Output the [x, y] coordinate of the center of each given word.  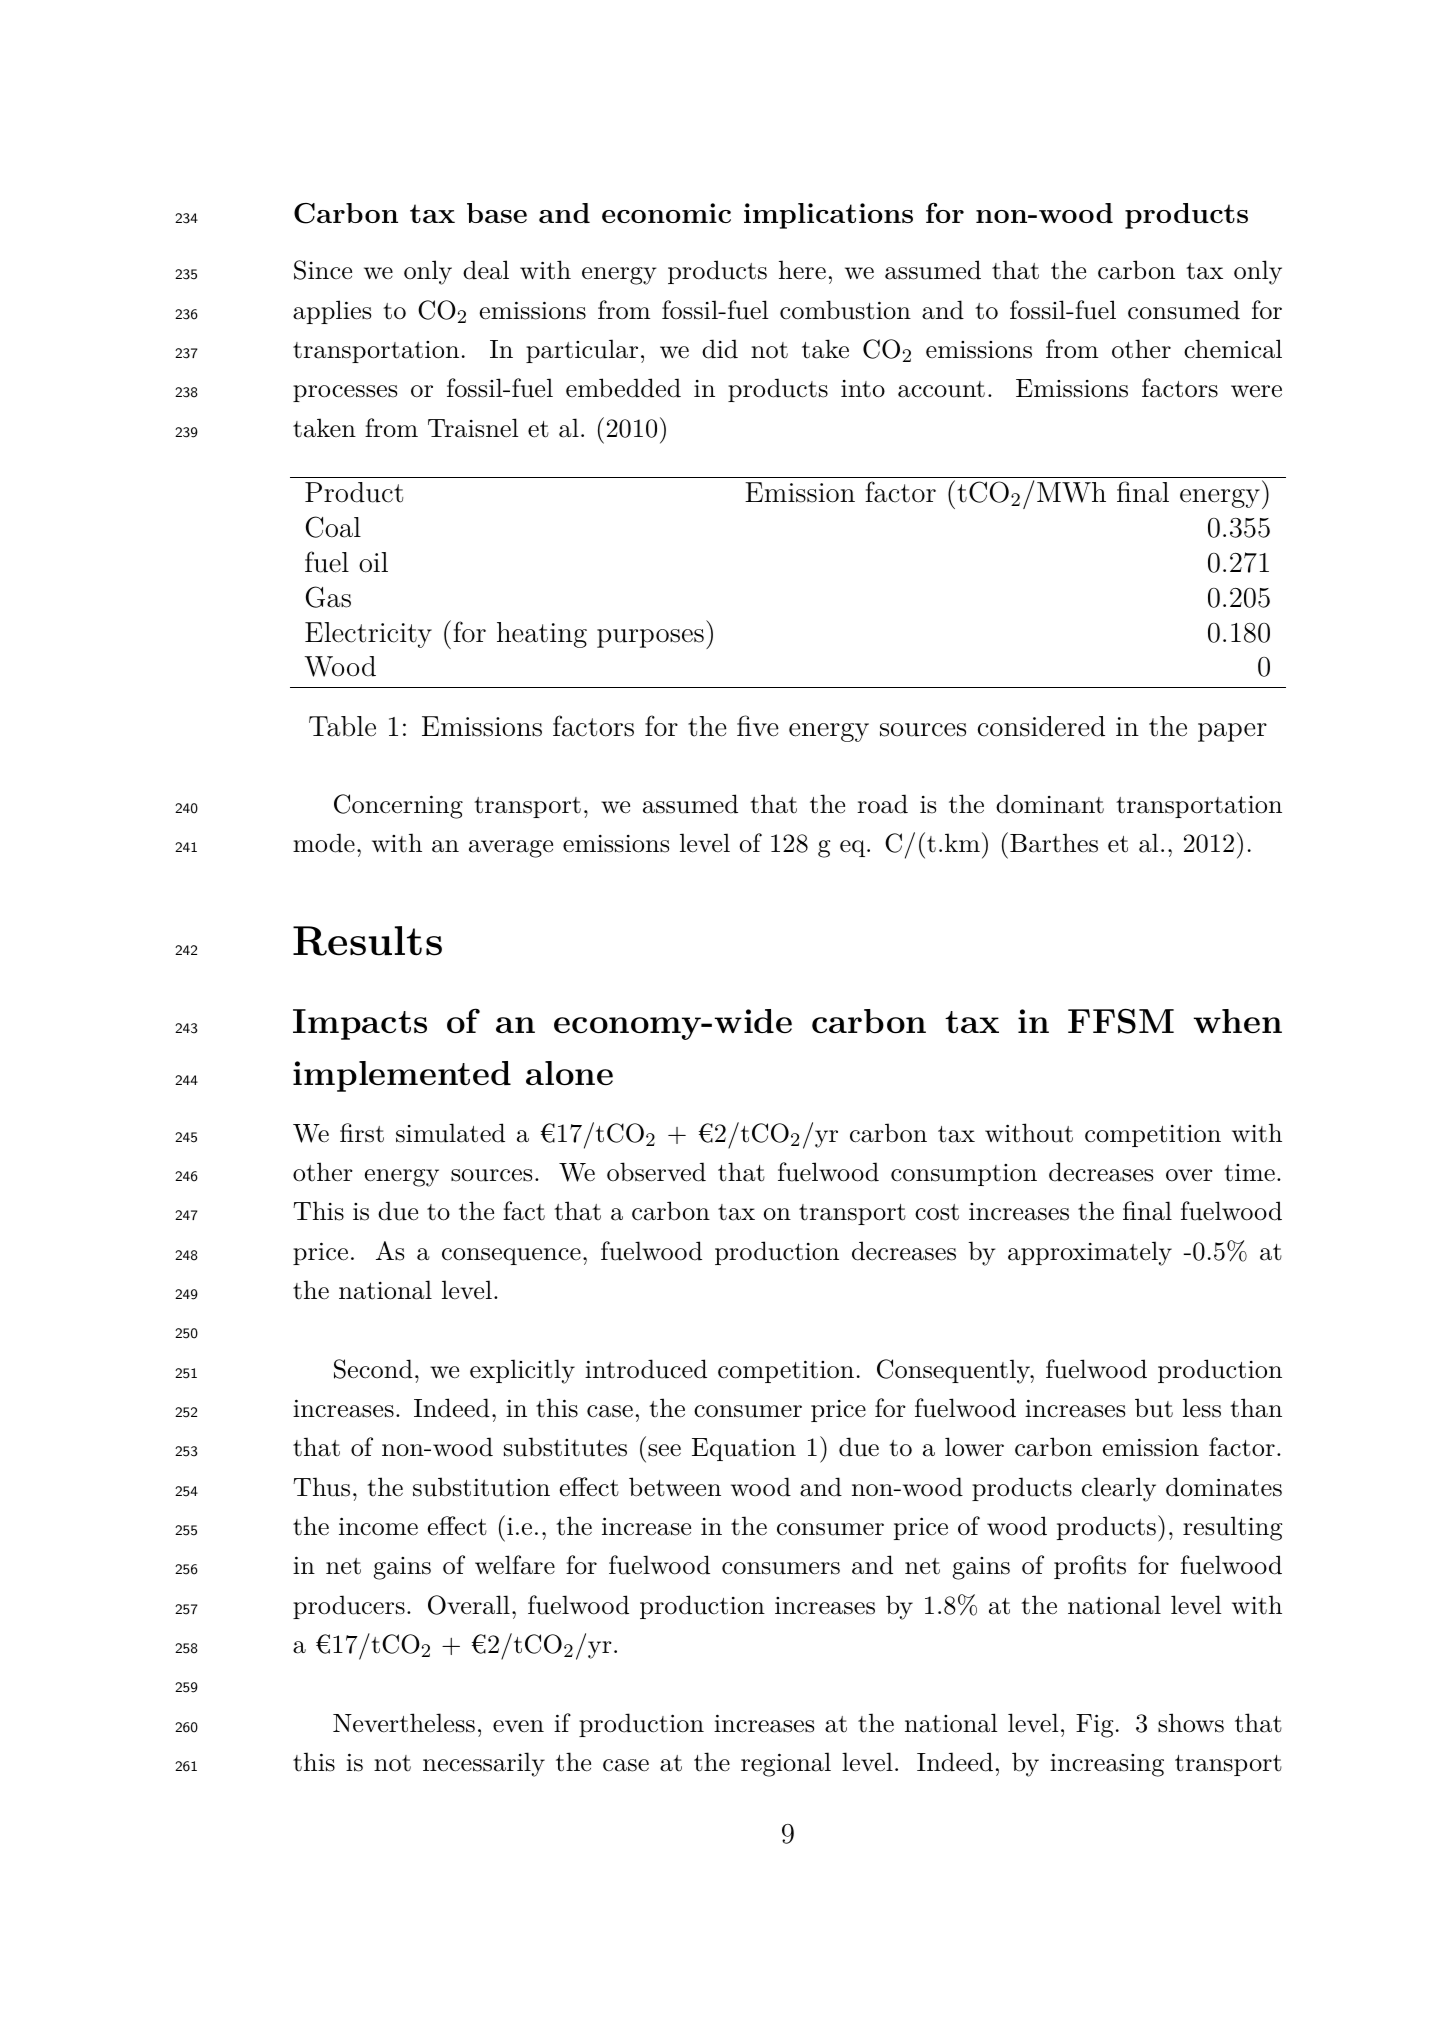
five [758, 726]
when [1238, 1021]
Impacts [360, 1024]
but [1154, 1408]
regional [786, 1764]
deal [486, 270]
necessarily [484, 1764]
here [802, 270]
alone [569, 1073]
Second [373, 1369]
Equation [744, 1449]
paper [1232, 732]
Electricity [368, 635]
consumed [1184, 310]
